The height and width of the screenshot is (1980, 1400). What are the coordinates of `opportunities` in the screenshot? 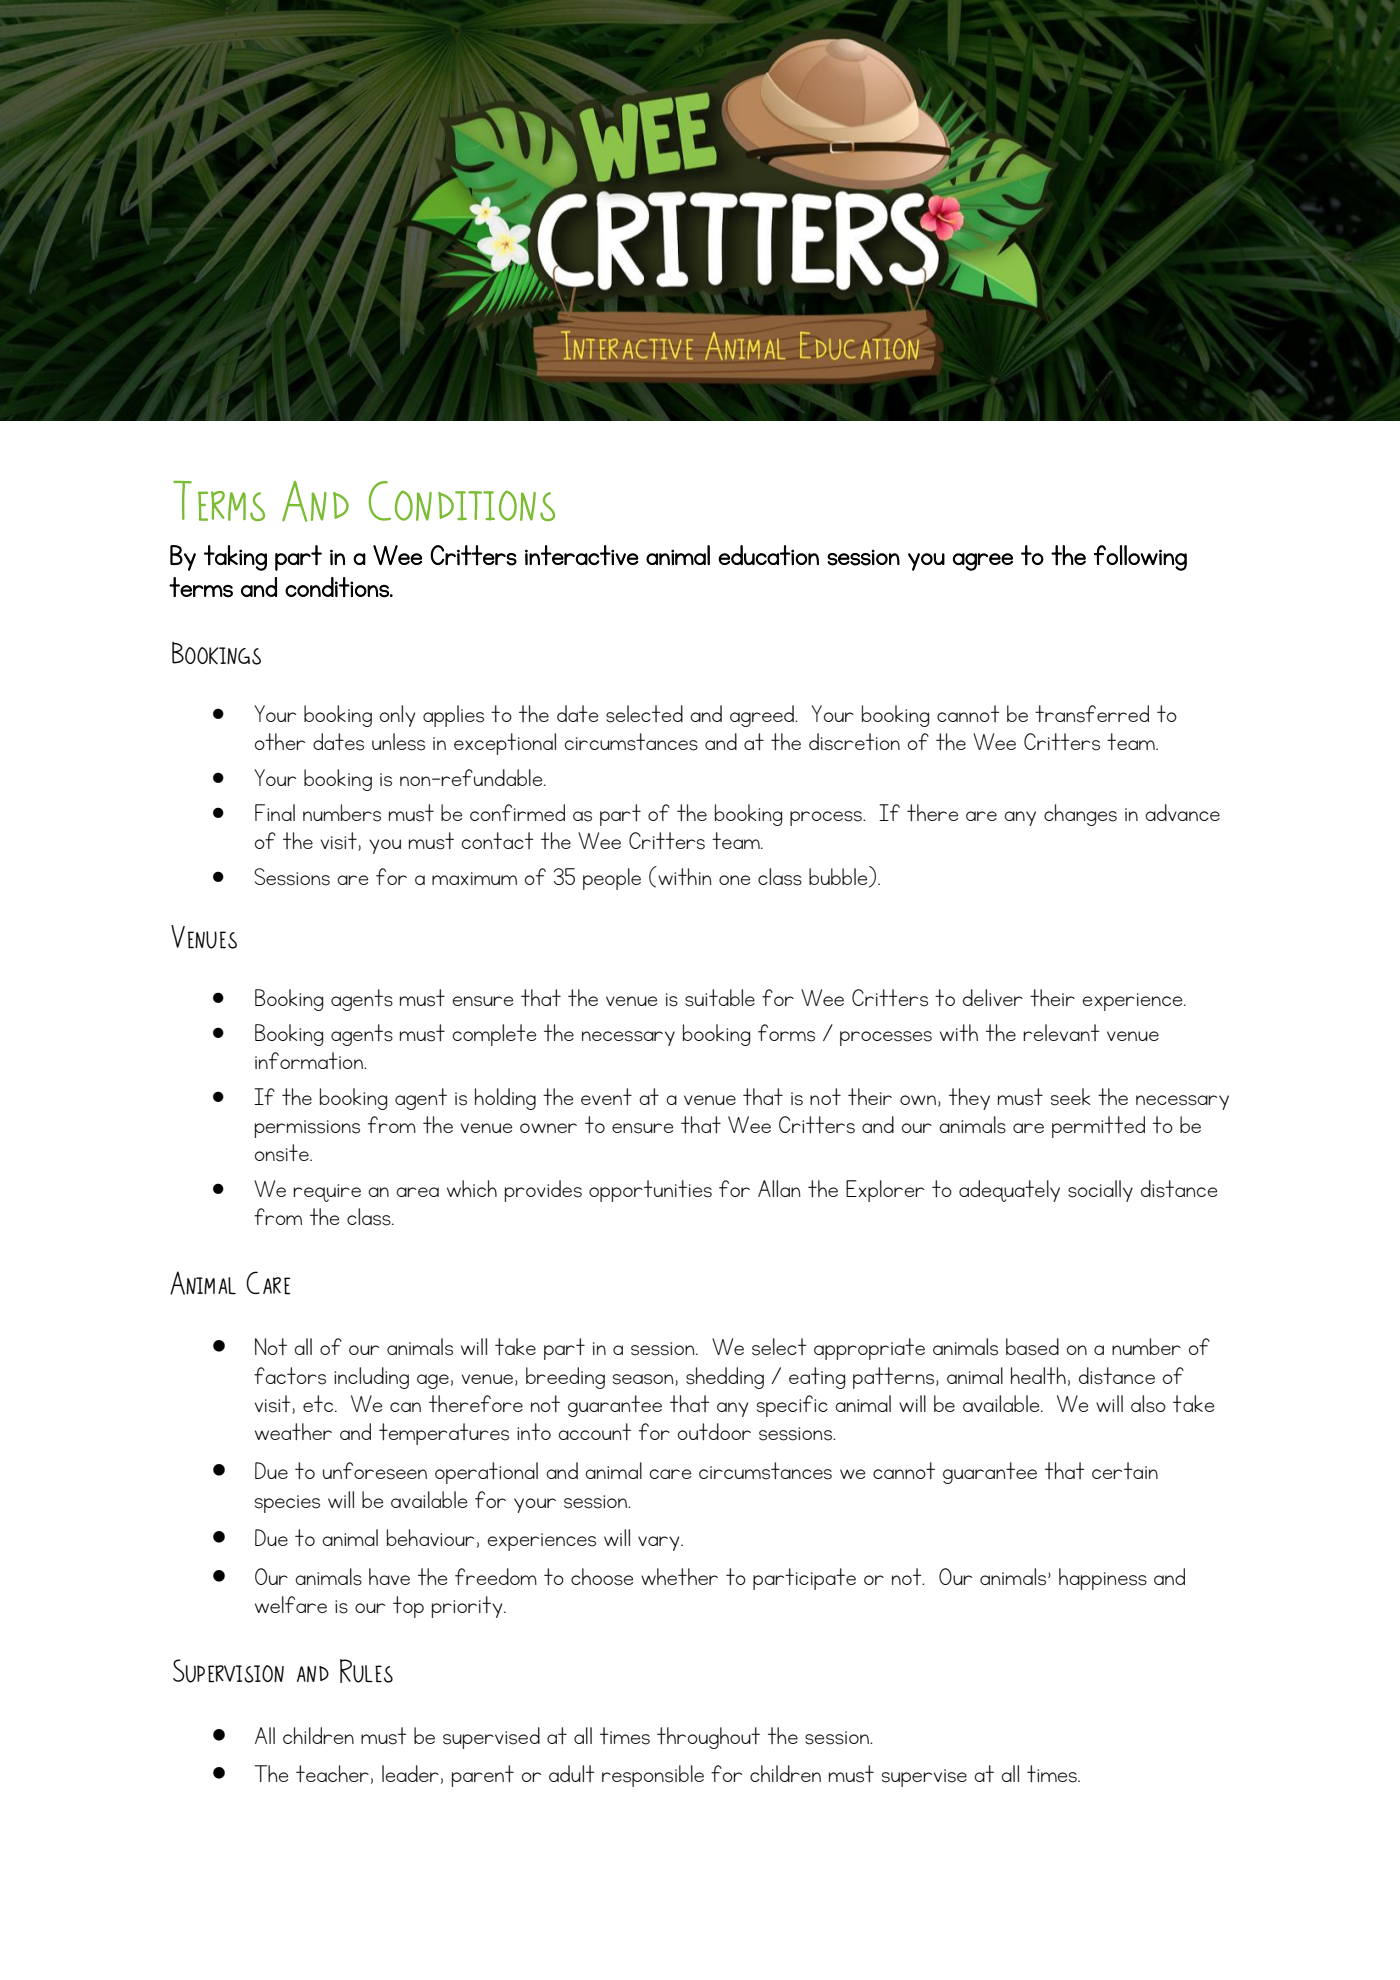 It's located at (650, 1191).
